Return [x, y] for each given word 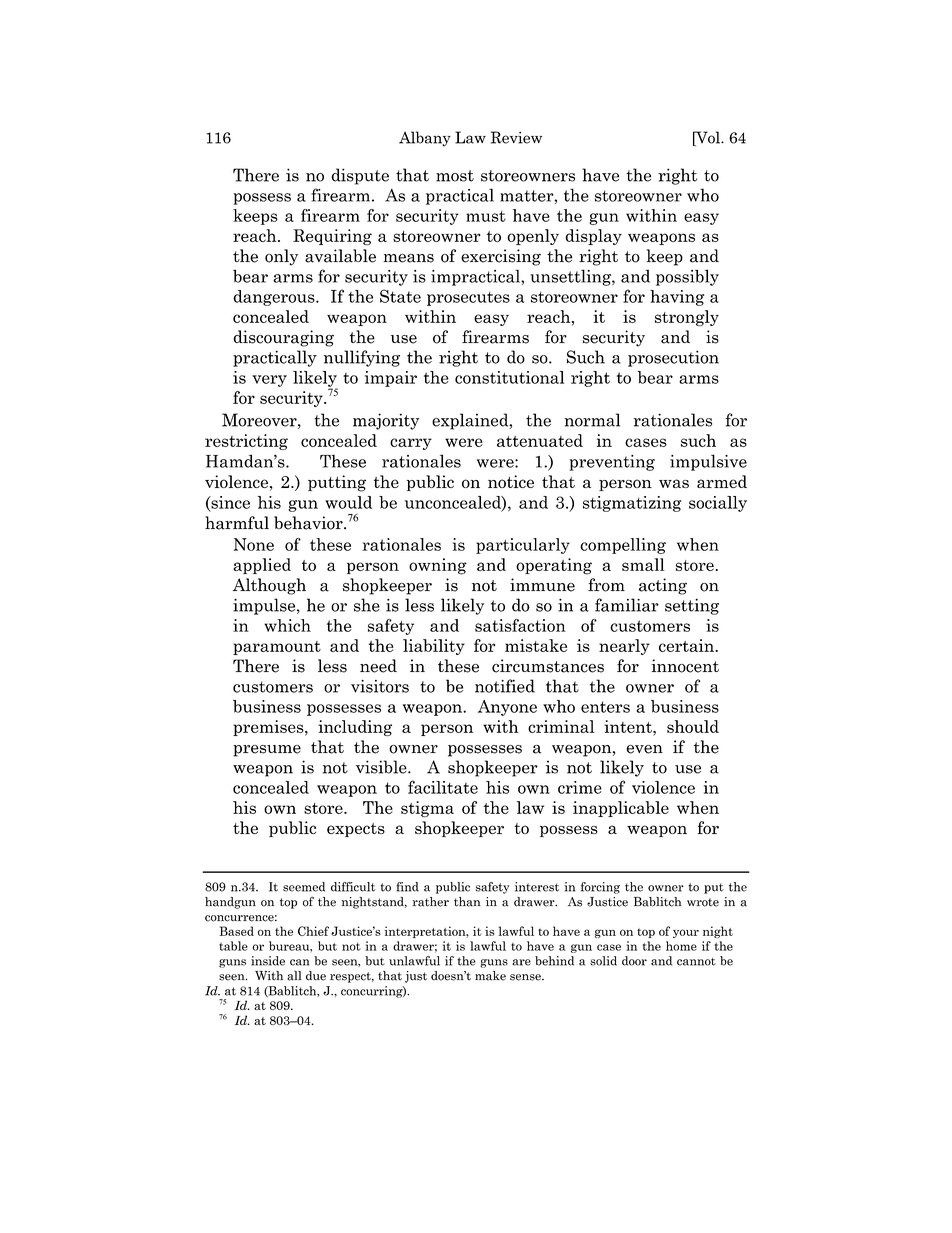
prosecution [673, 358]
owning [438, 566]
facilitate [443, 787]
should [693, 726]
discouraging [283, 338]
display [593, 237]
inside [268, 961]
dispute [360, 176]
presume [267, 751]
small [643, 564]
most [455, 176]
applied [262, 566]
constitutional [509, 377]
